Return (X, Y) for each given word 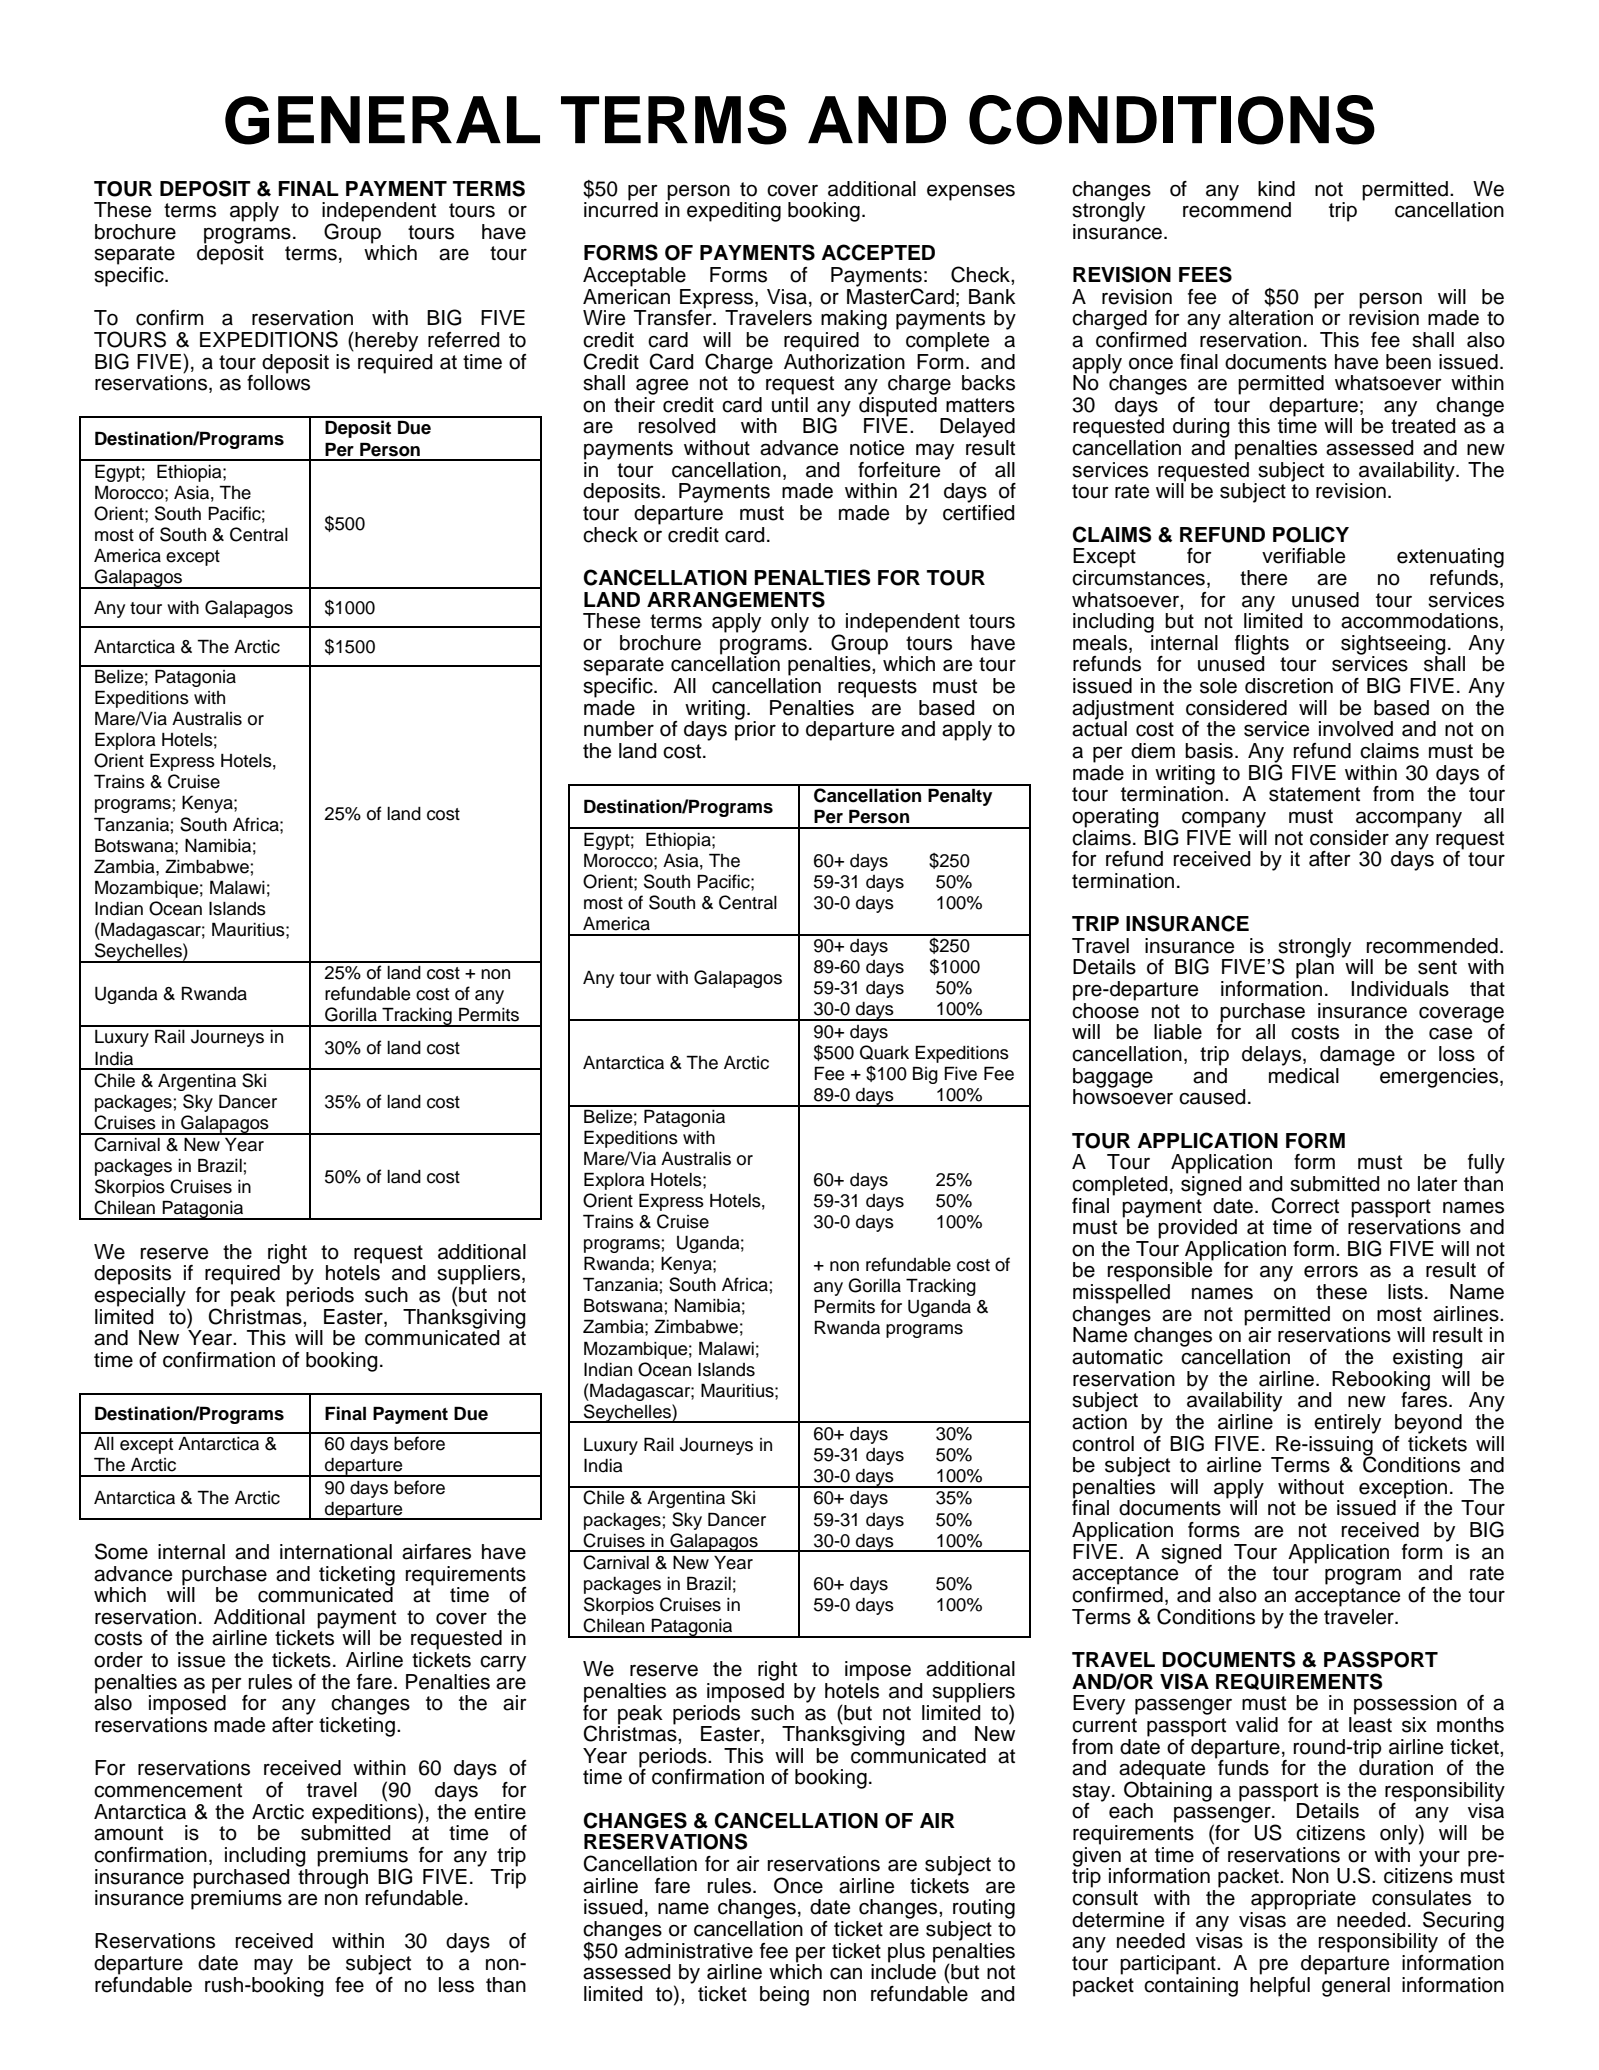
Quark (884, 1052)
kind (1276, 189)
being (784, 1996)
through (333, 1877)
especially (141, 1298)
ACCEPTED (878, 252)
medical (1304, 1074)
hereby (385, 342)
